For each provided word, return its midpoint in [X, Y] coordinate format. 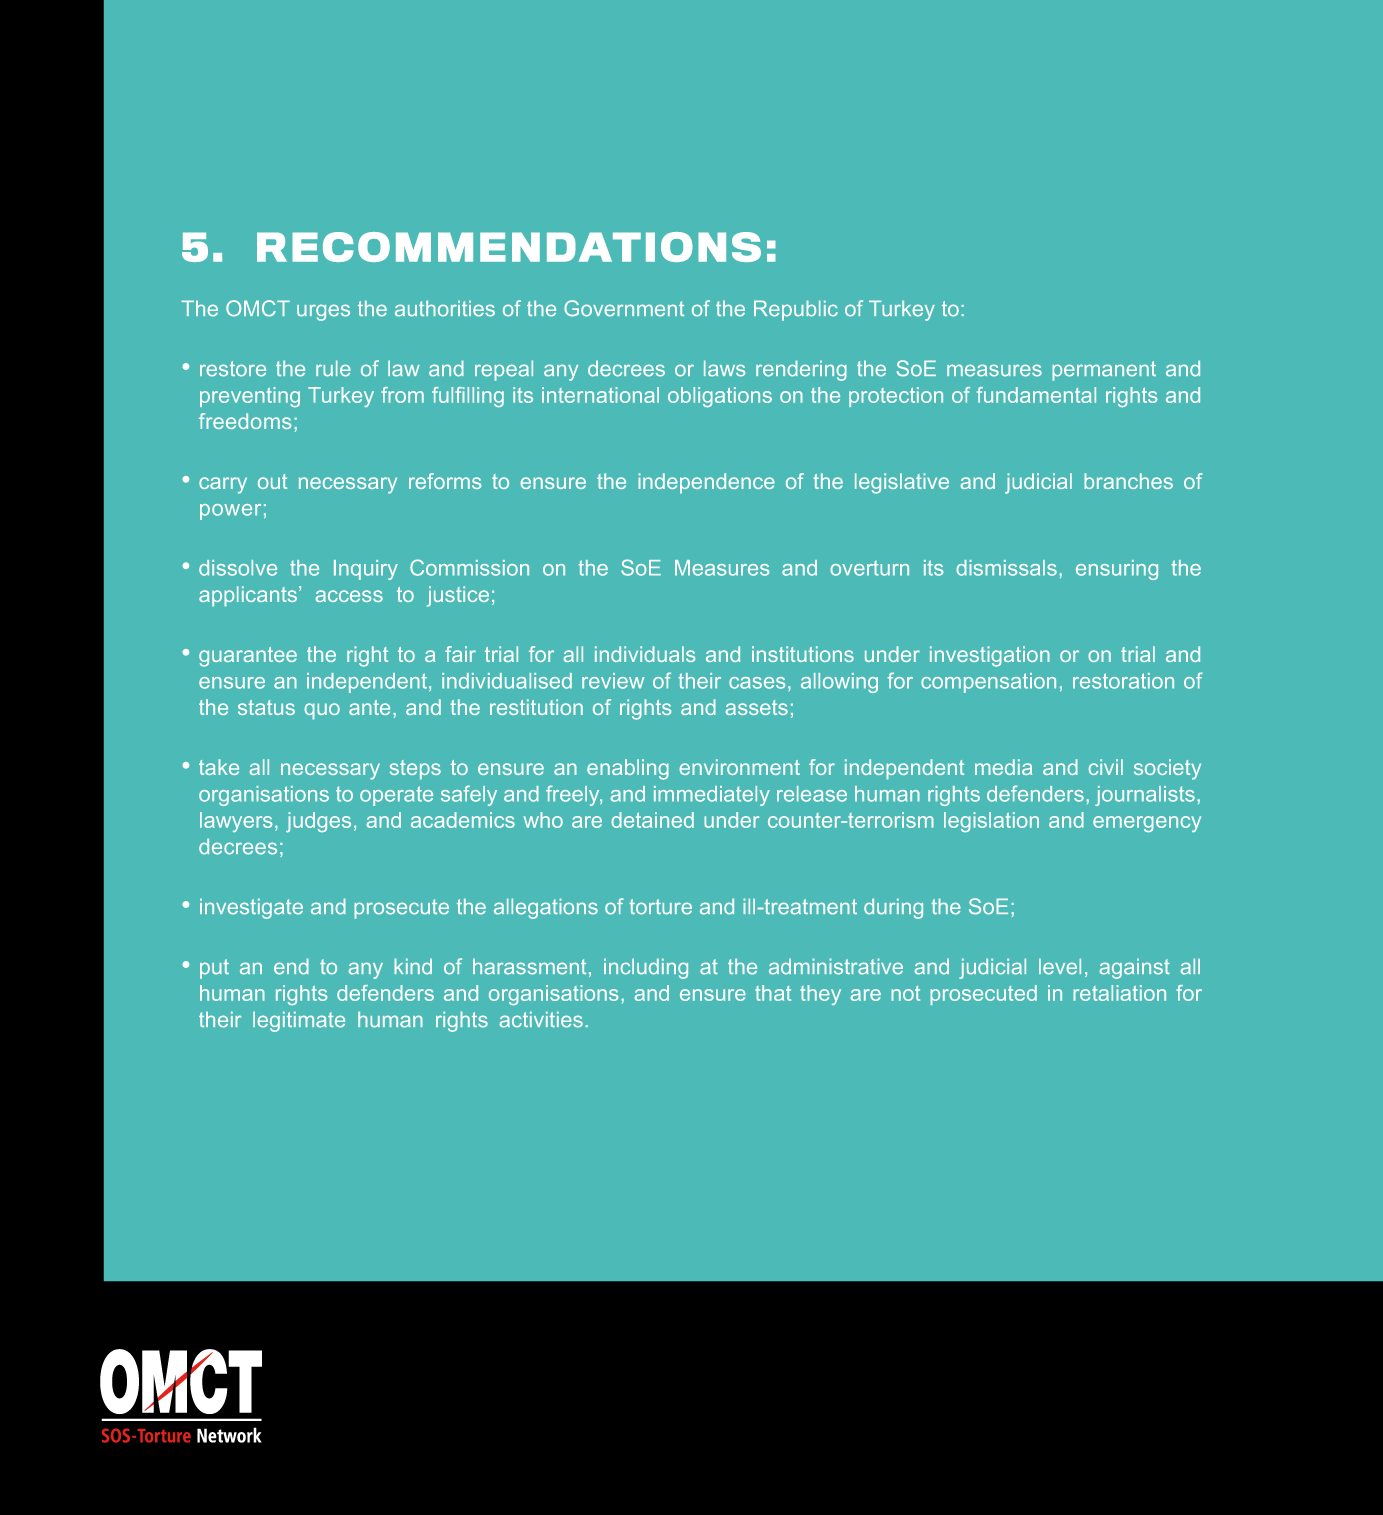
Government [624, 308]
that [773, 993]
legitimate [299, 1021]
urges [323, 312]
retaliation [1119, 993]
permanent [1104, 371]
